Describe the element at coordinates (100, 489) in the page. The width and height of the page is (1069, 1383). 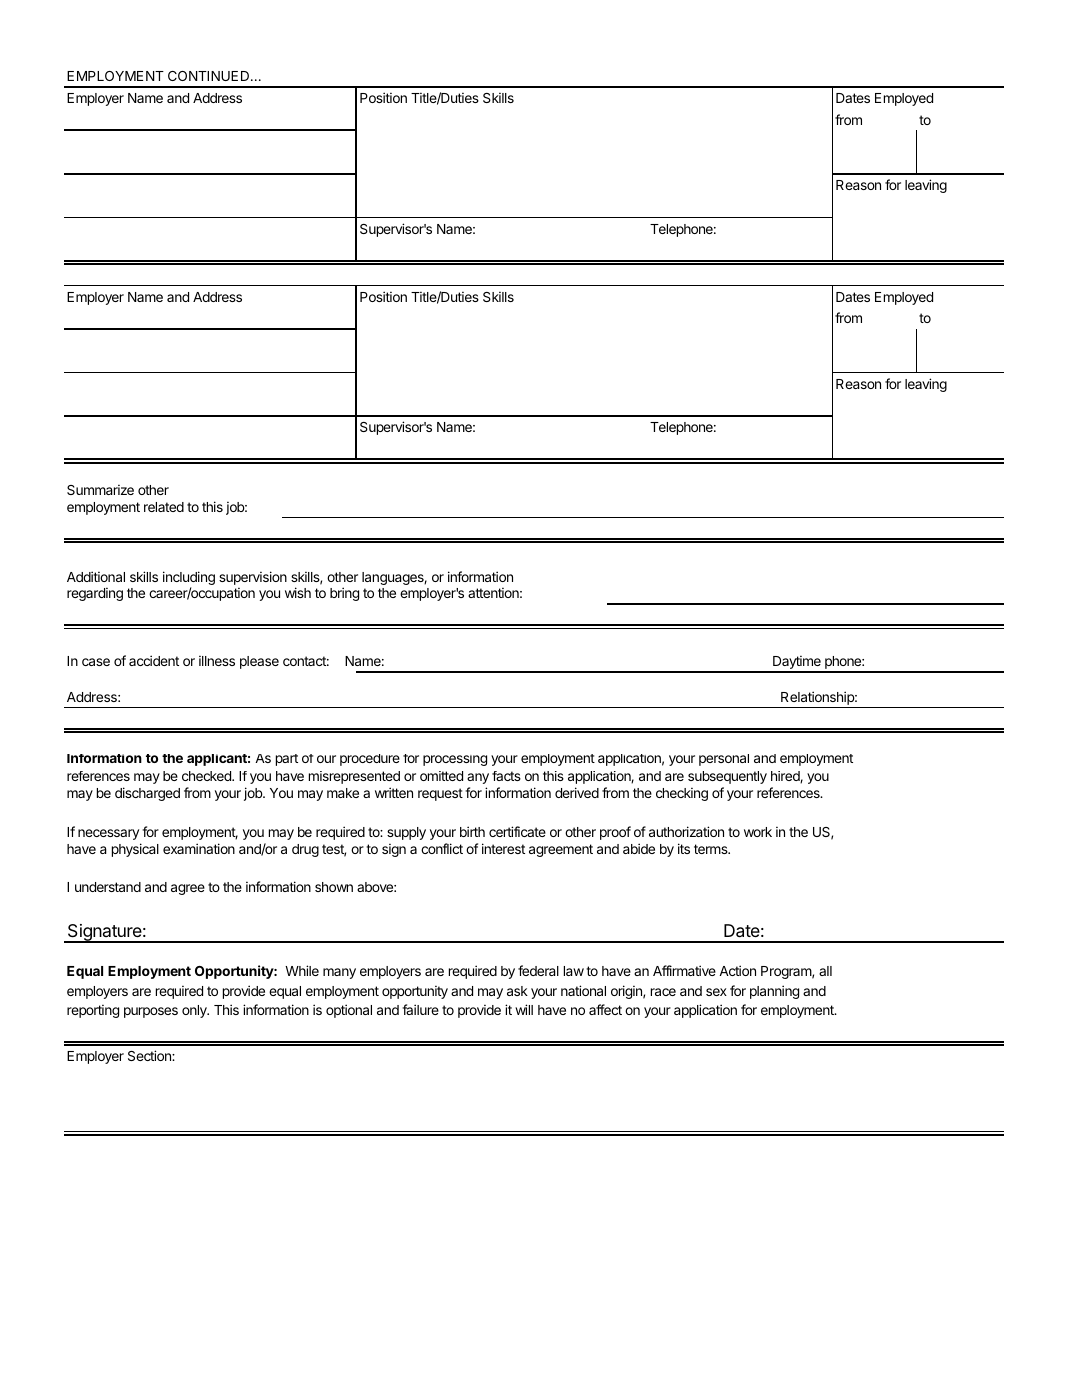
I see `Summarize` at that location.
